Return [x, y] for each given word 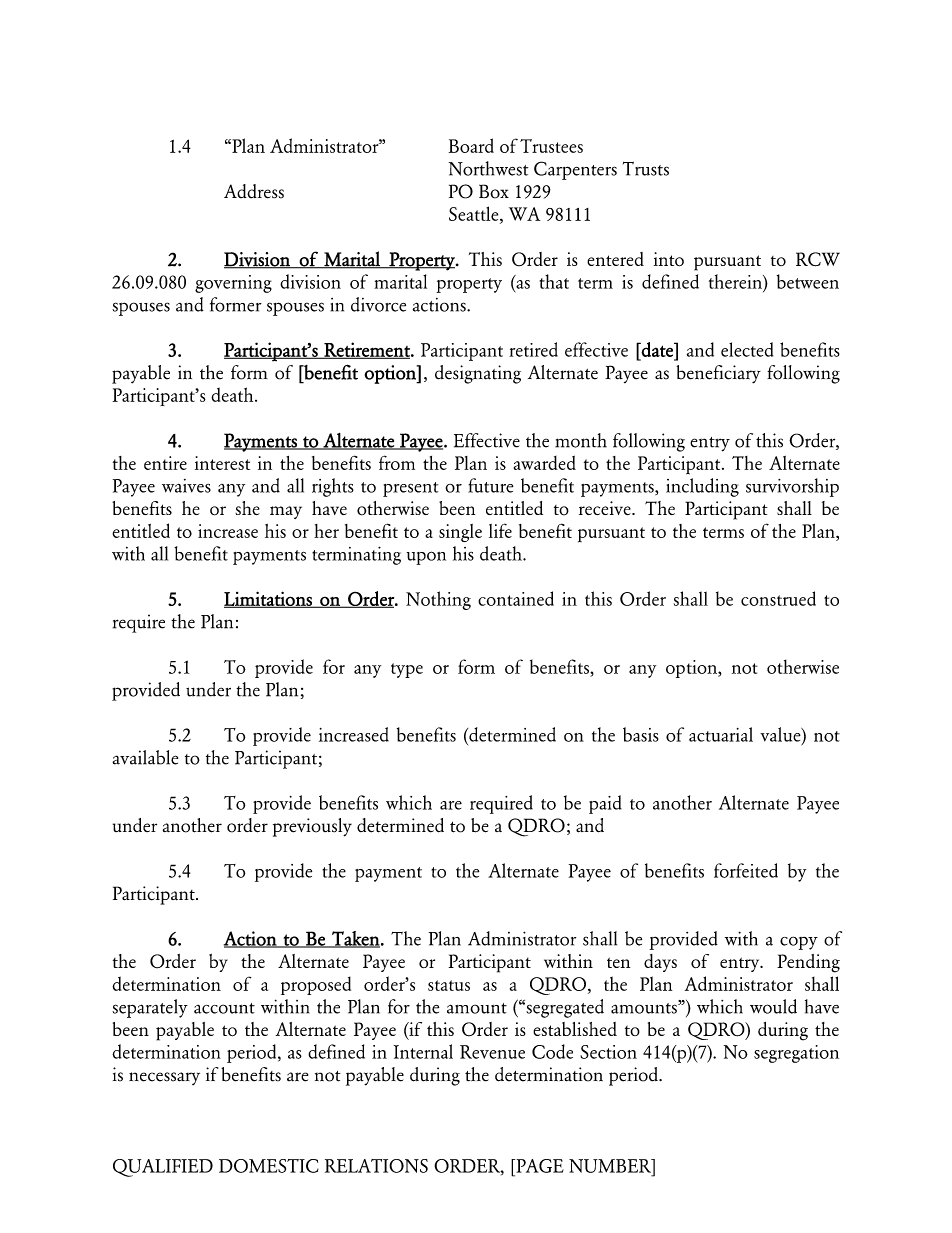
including [702, 487]
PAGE [539, 1166]
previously [312, 827]
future [491, 485]
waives [186, 486]
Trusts [646, 168]
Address [254, 191]
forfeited [746, 870]
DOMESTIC [269, 1166]
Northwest [488, 168]
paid [605, 804]
